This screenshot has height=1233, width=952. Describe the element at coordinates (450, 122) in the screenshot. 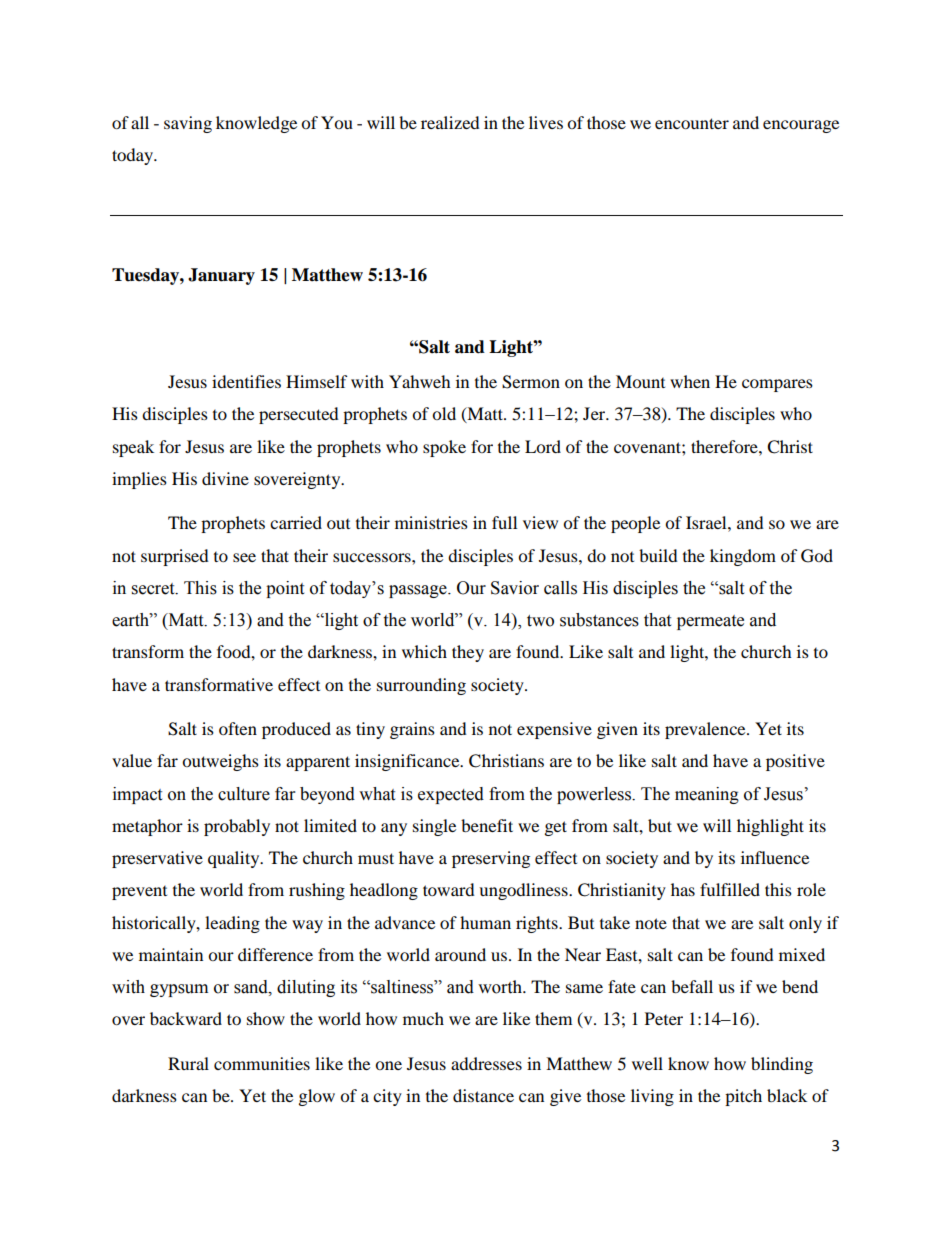

I see `realized` at that location.
